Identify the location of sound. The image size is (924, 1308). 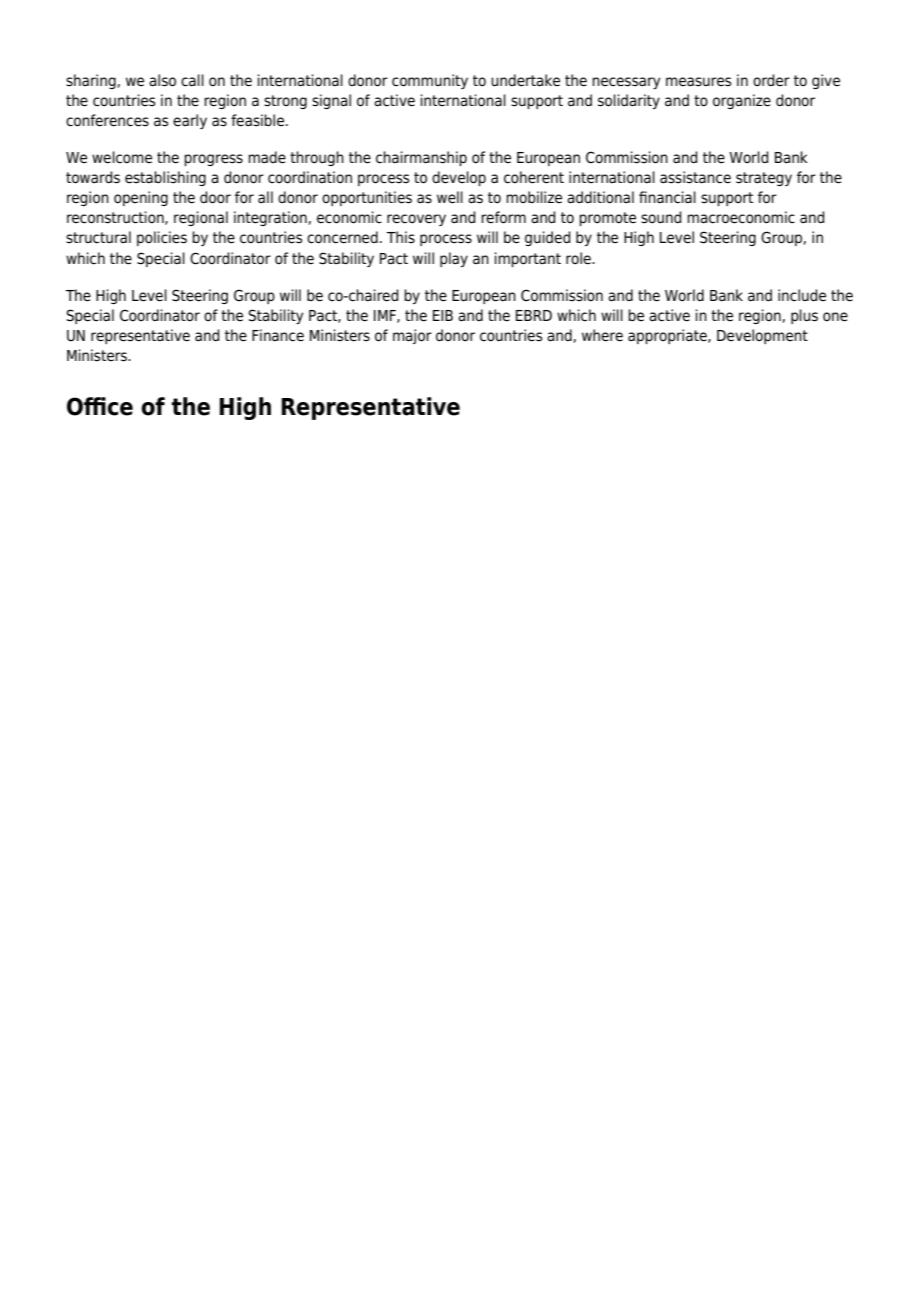
(661, 217).
